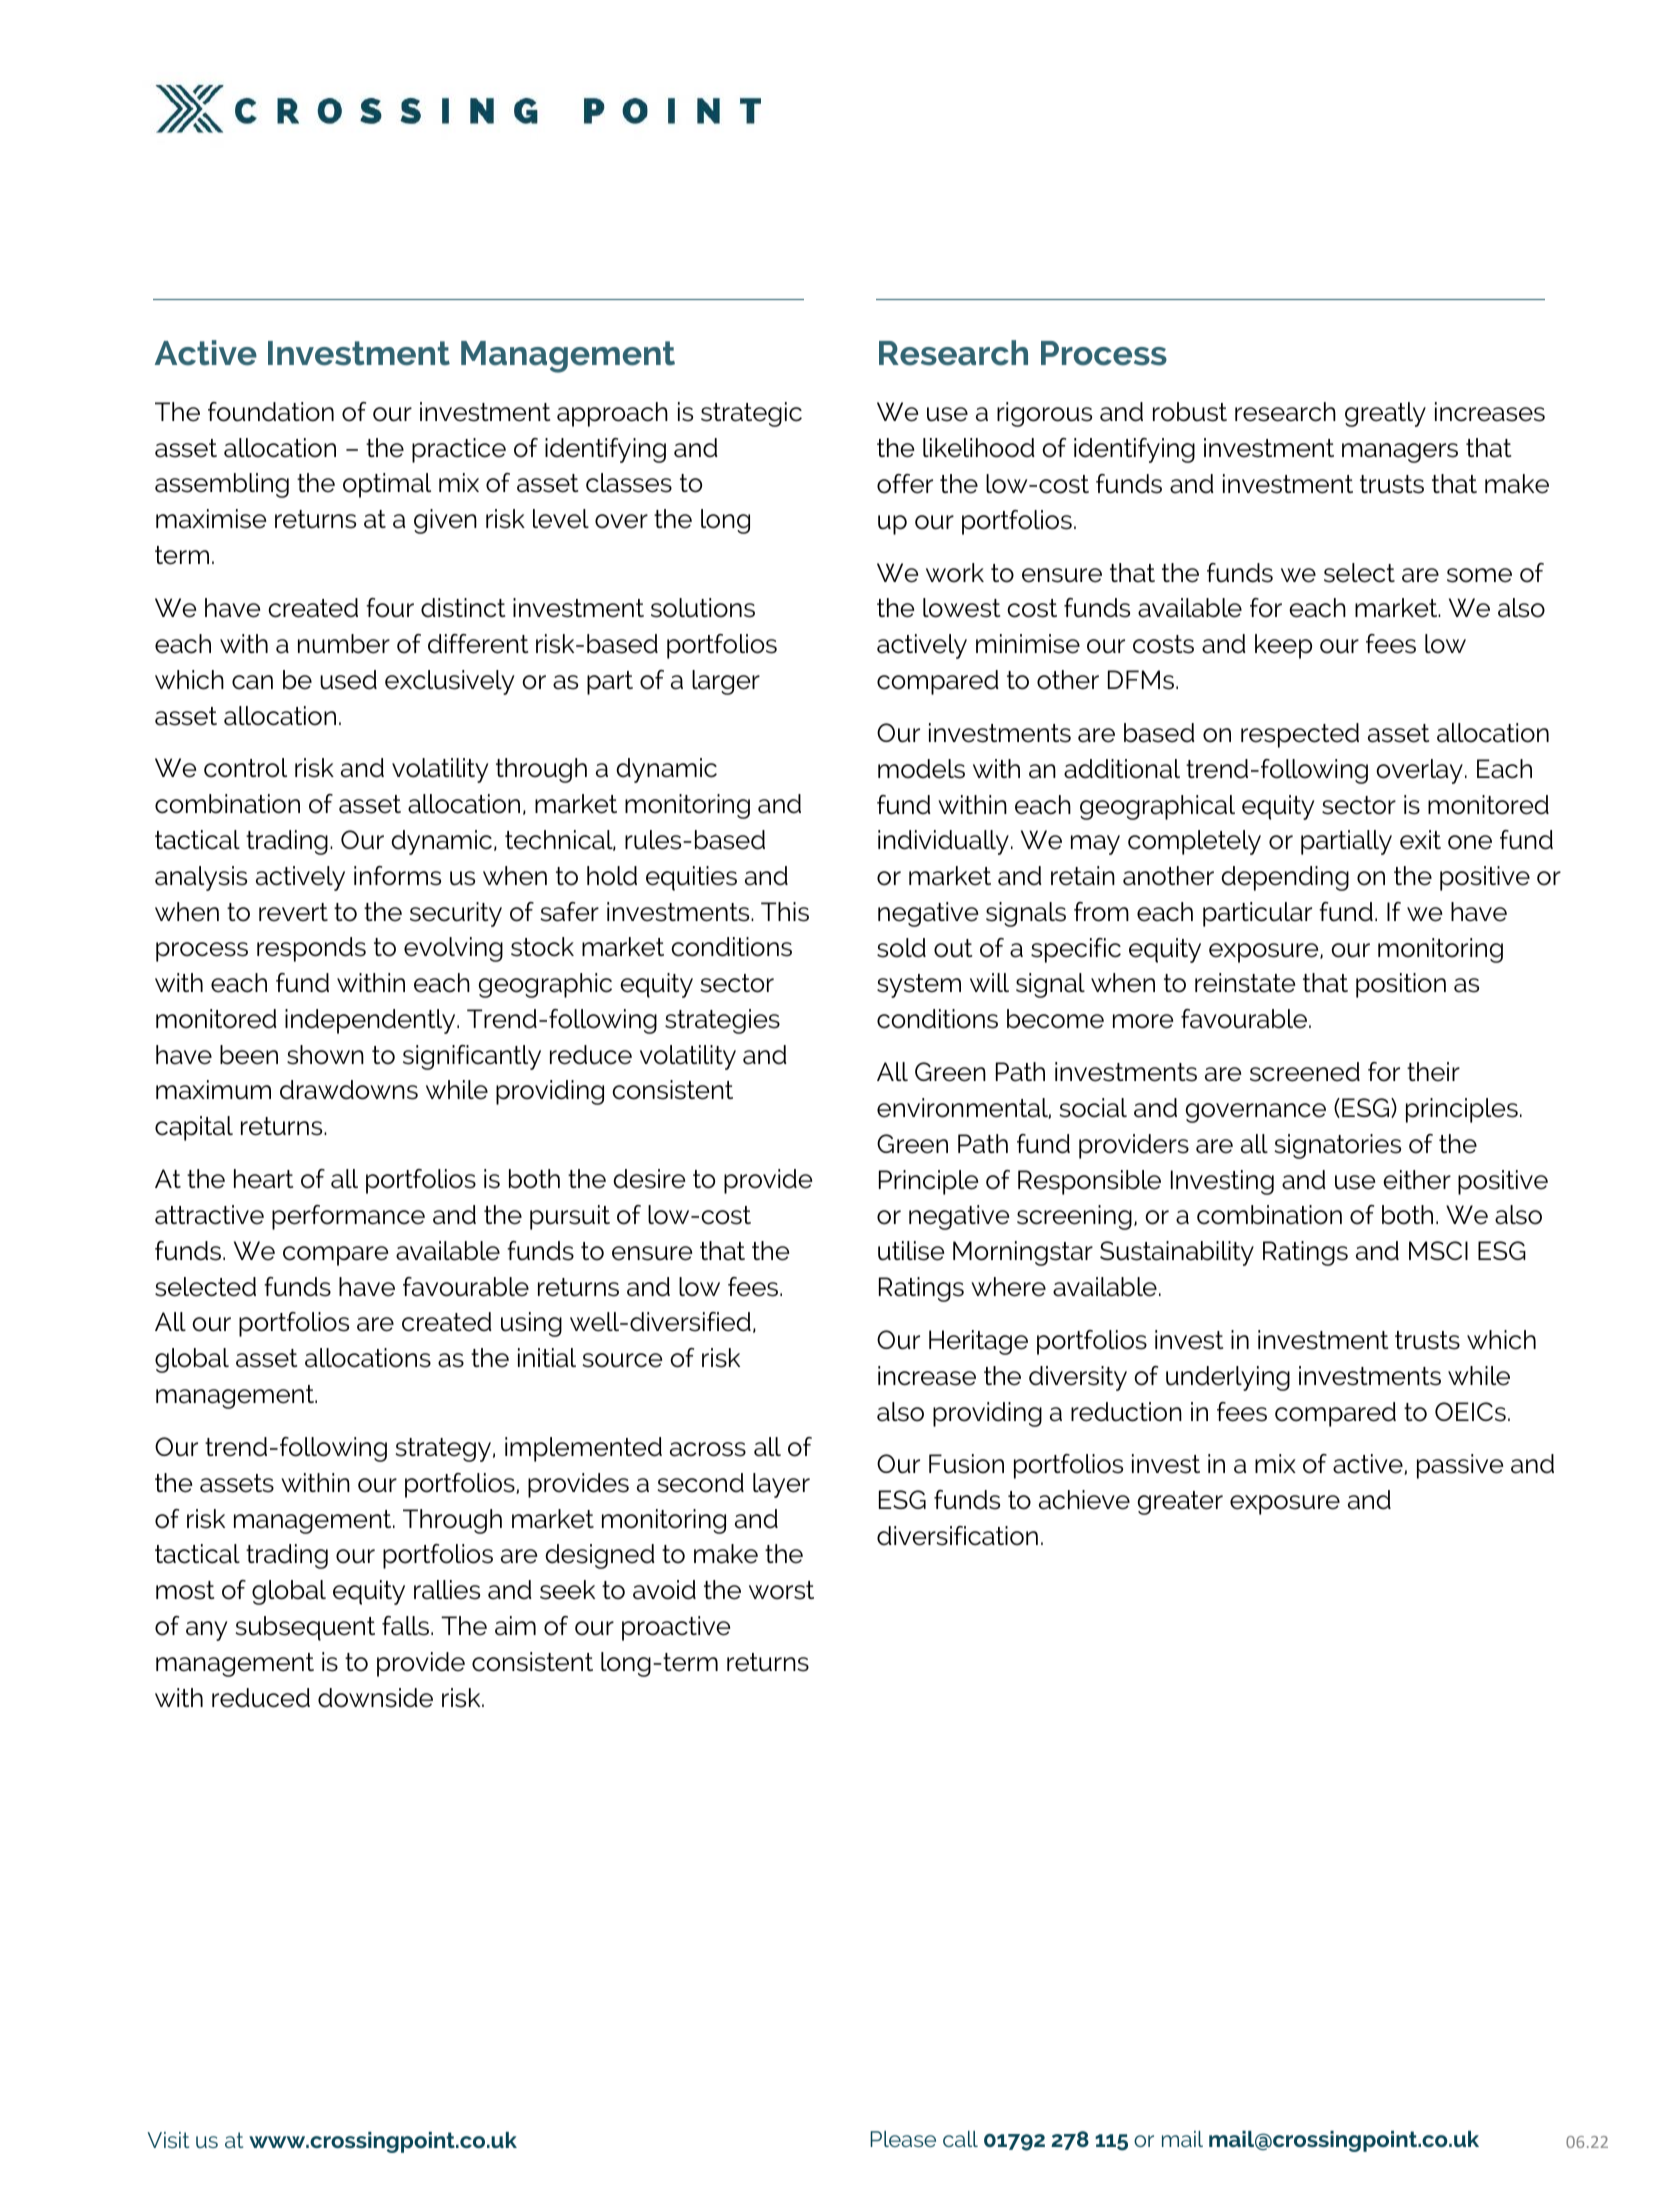 The image size is (1659, 2212). What do you see at coordinates (375, 1698) in the screenshot?
I see `downside` at bounding box center [375, 1698].
